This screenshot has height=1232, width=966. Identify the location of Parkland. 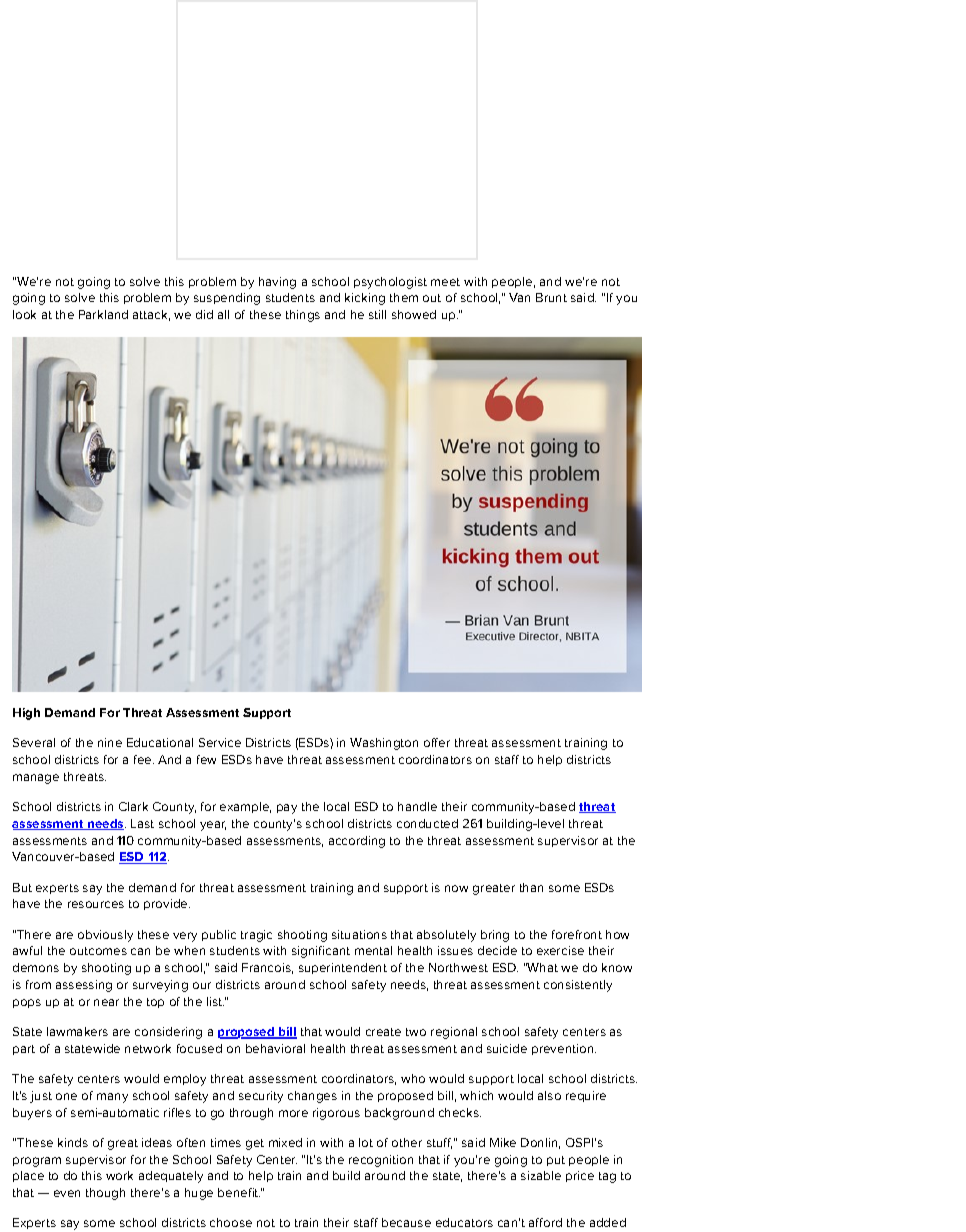
(103, 314).
